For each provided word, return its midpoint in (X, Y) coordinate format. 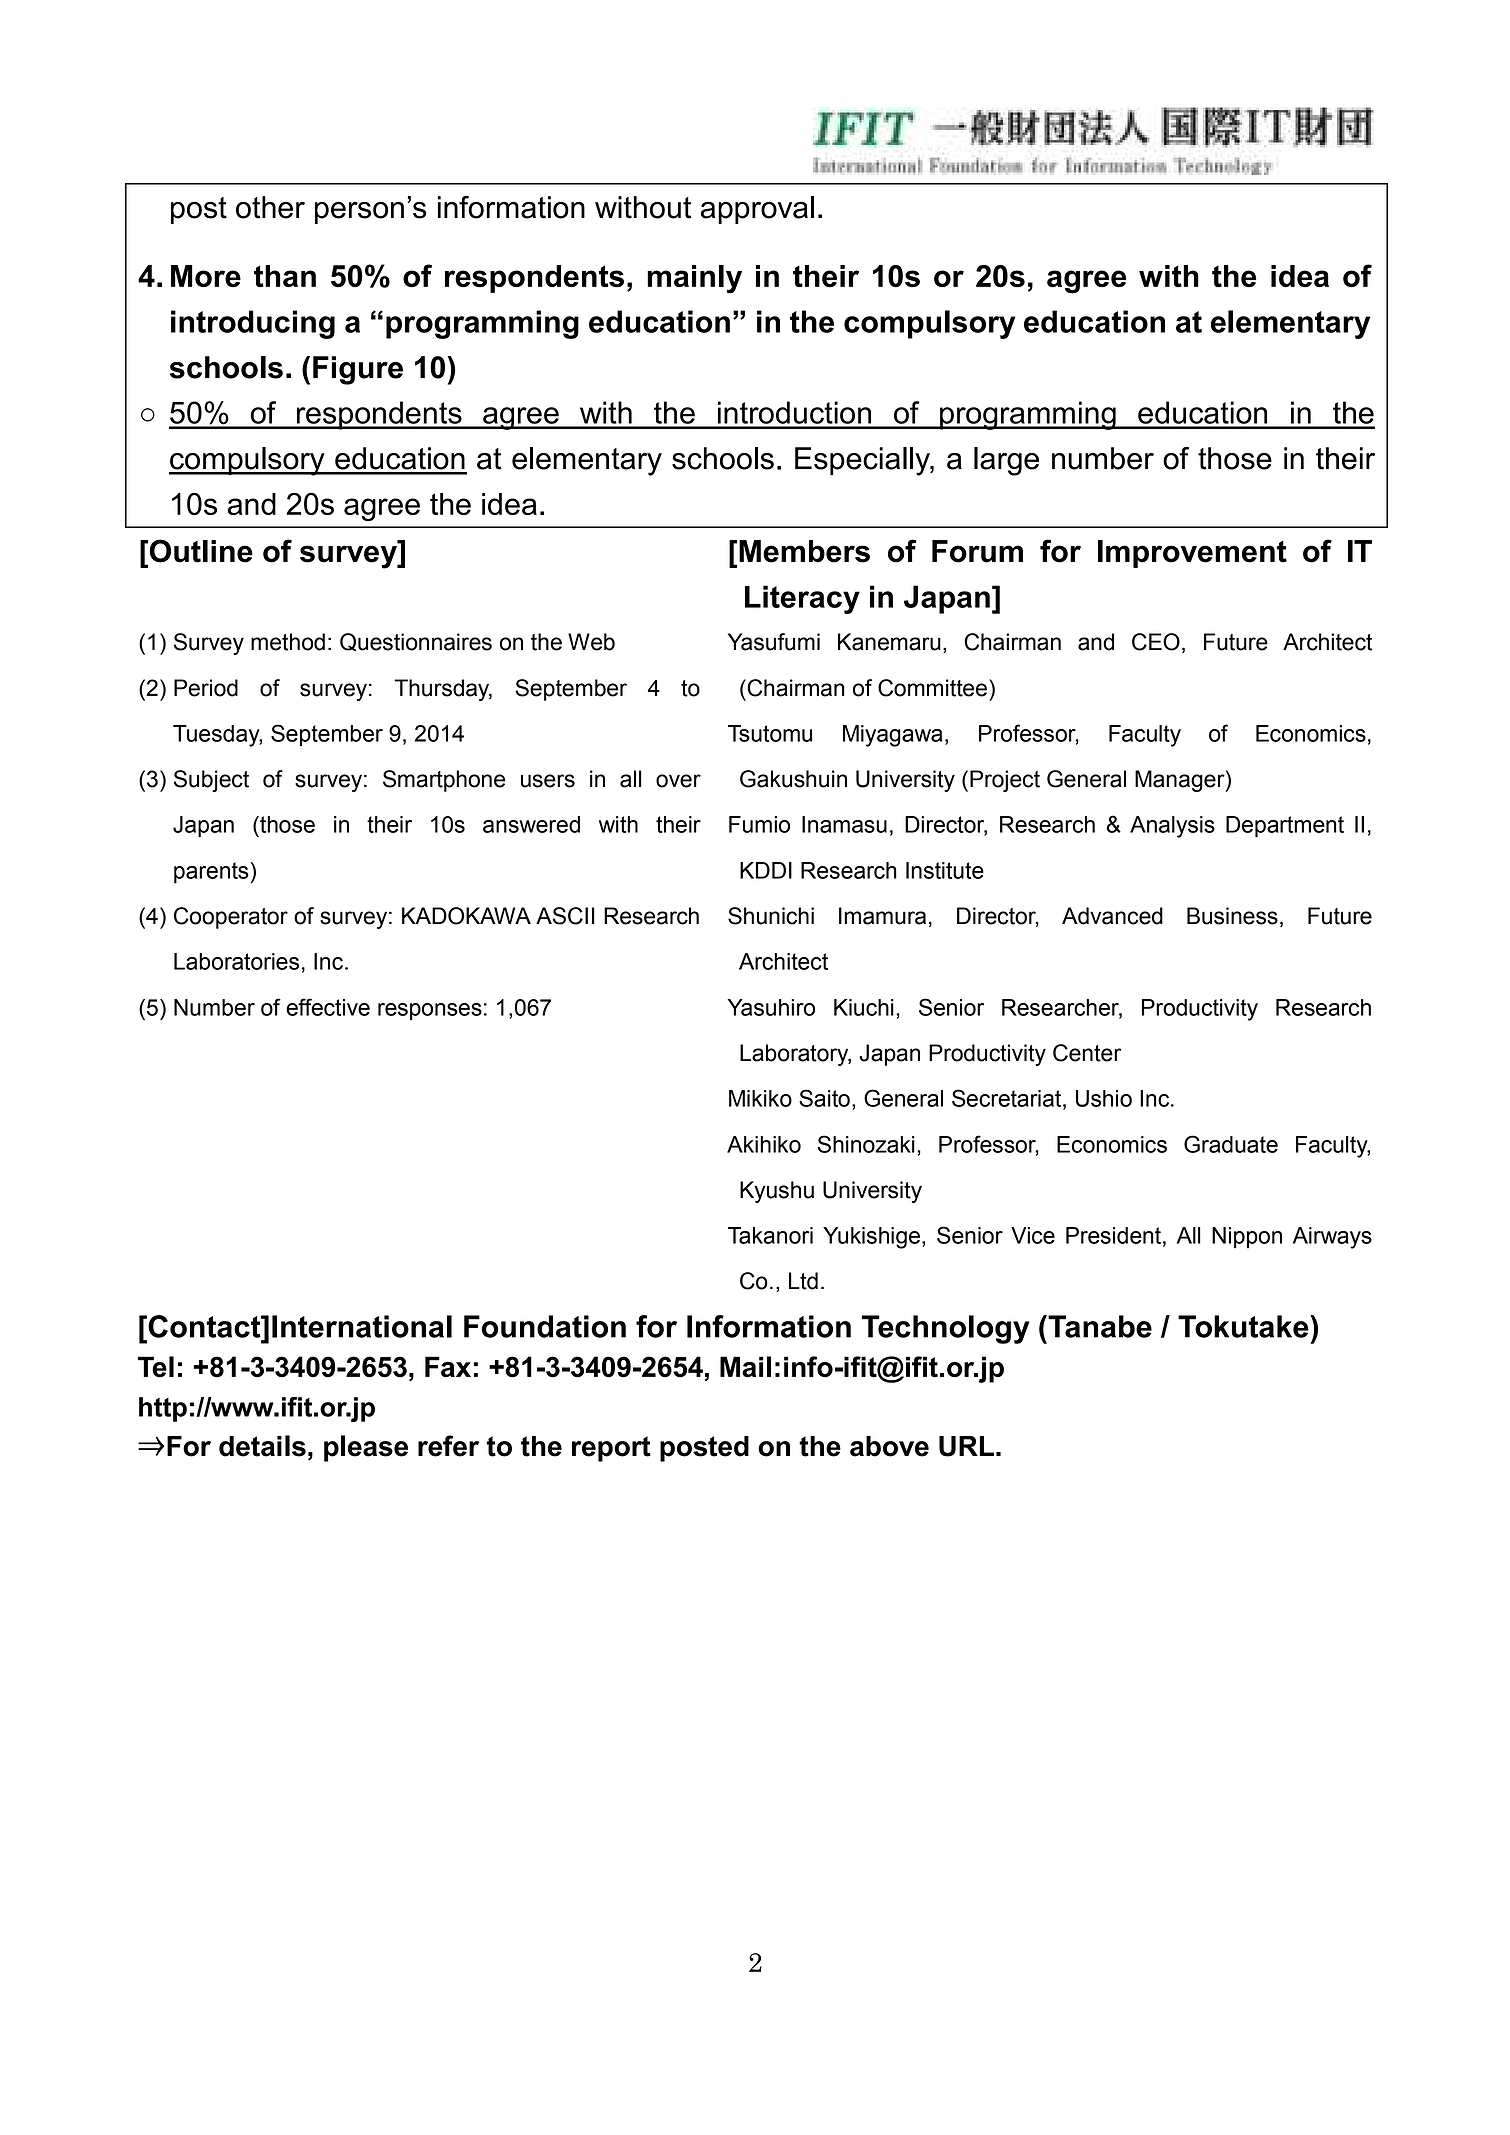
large (1006, 461)
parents (212, 873)
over (678, 781)
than (285, 276)
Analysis (1172, 827)
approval (757, 210)
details (262, 1446)
